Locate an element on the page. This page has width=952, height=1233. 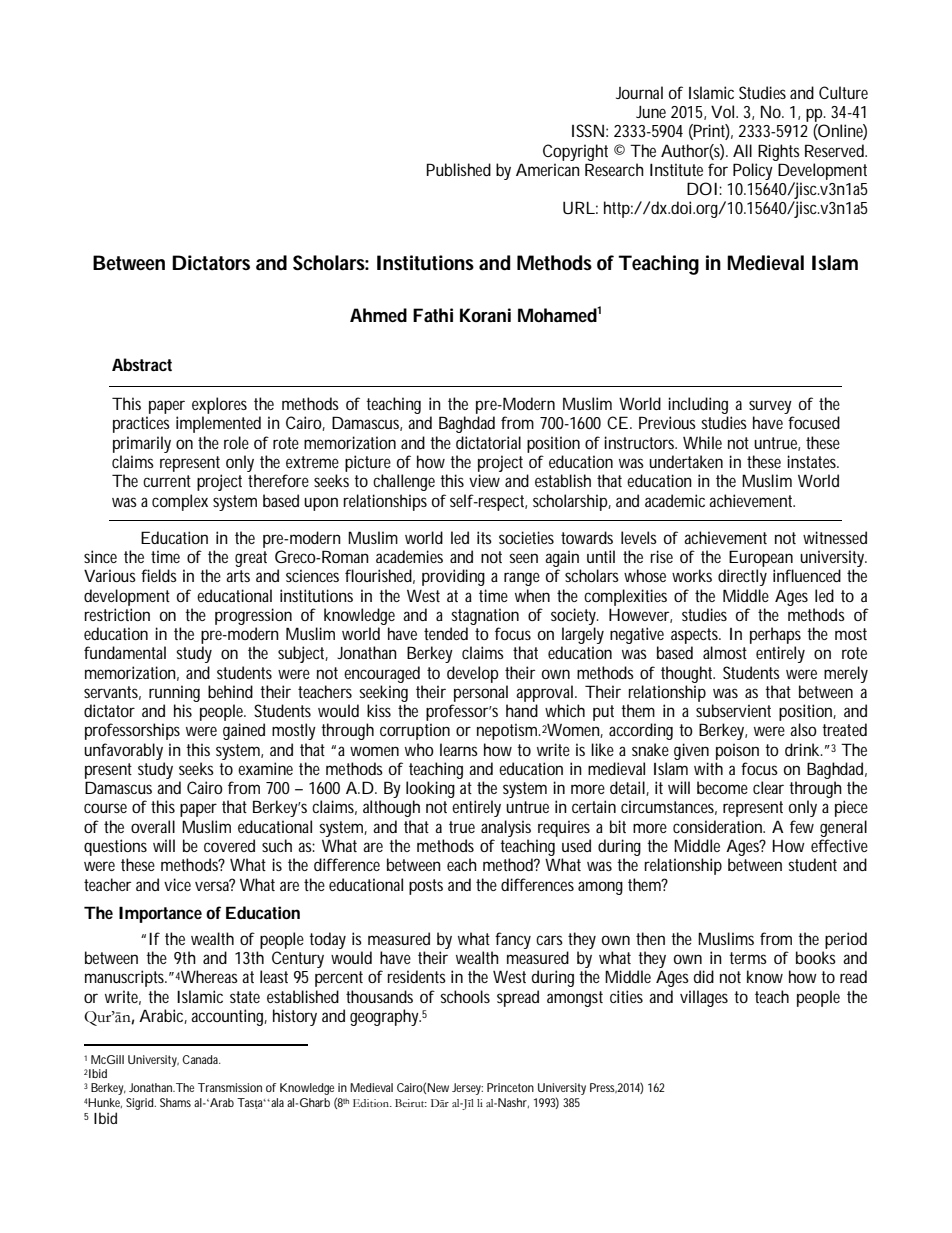
Vol is located at coordinates (724, 111).
